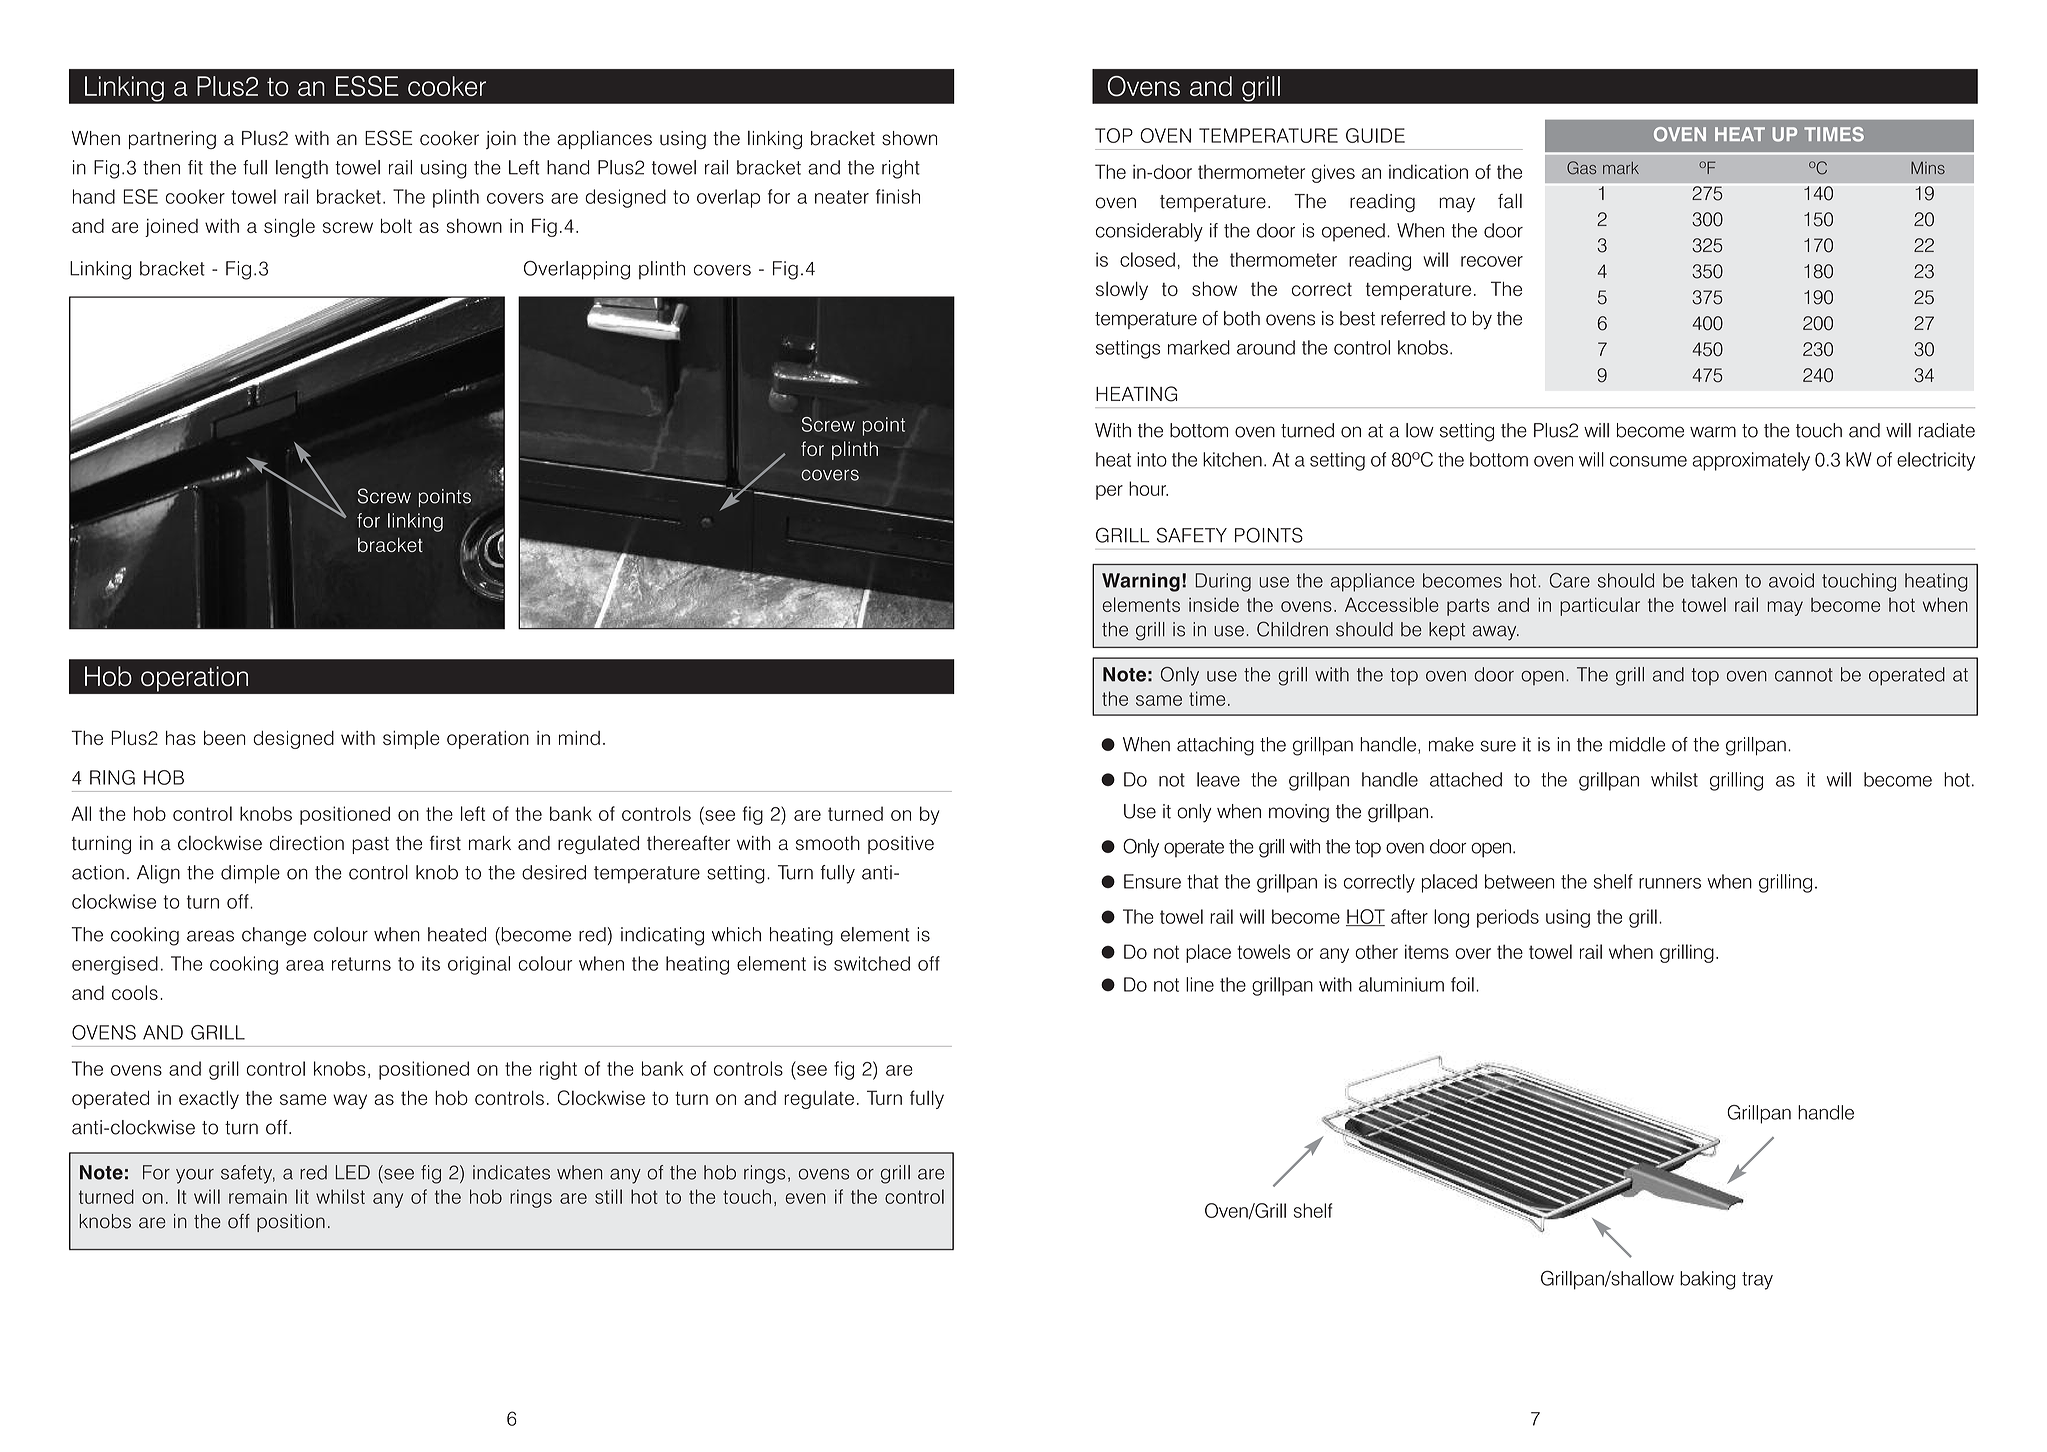  Describe the element at coordinates (1581, 168) in the screenshot. I see `Gas` at that location.
